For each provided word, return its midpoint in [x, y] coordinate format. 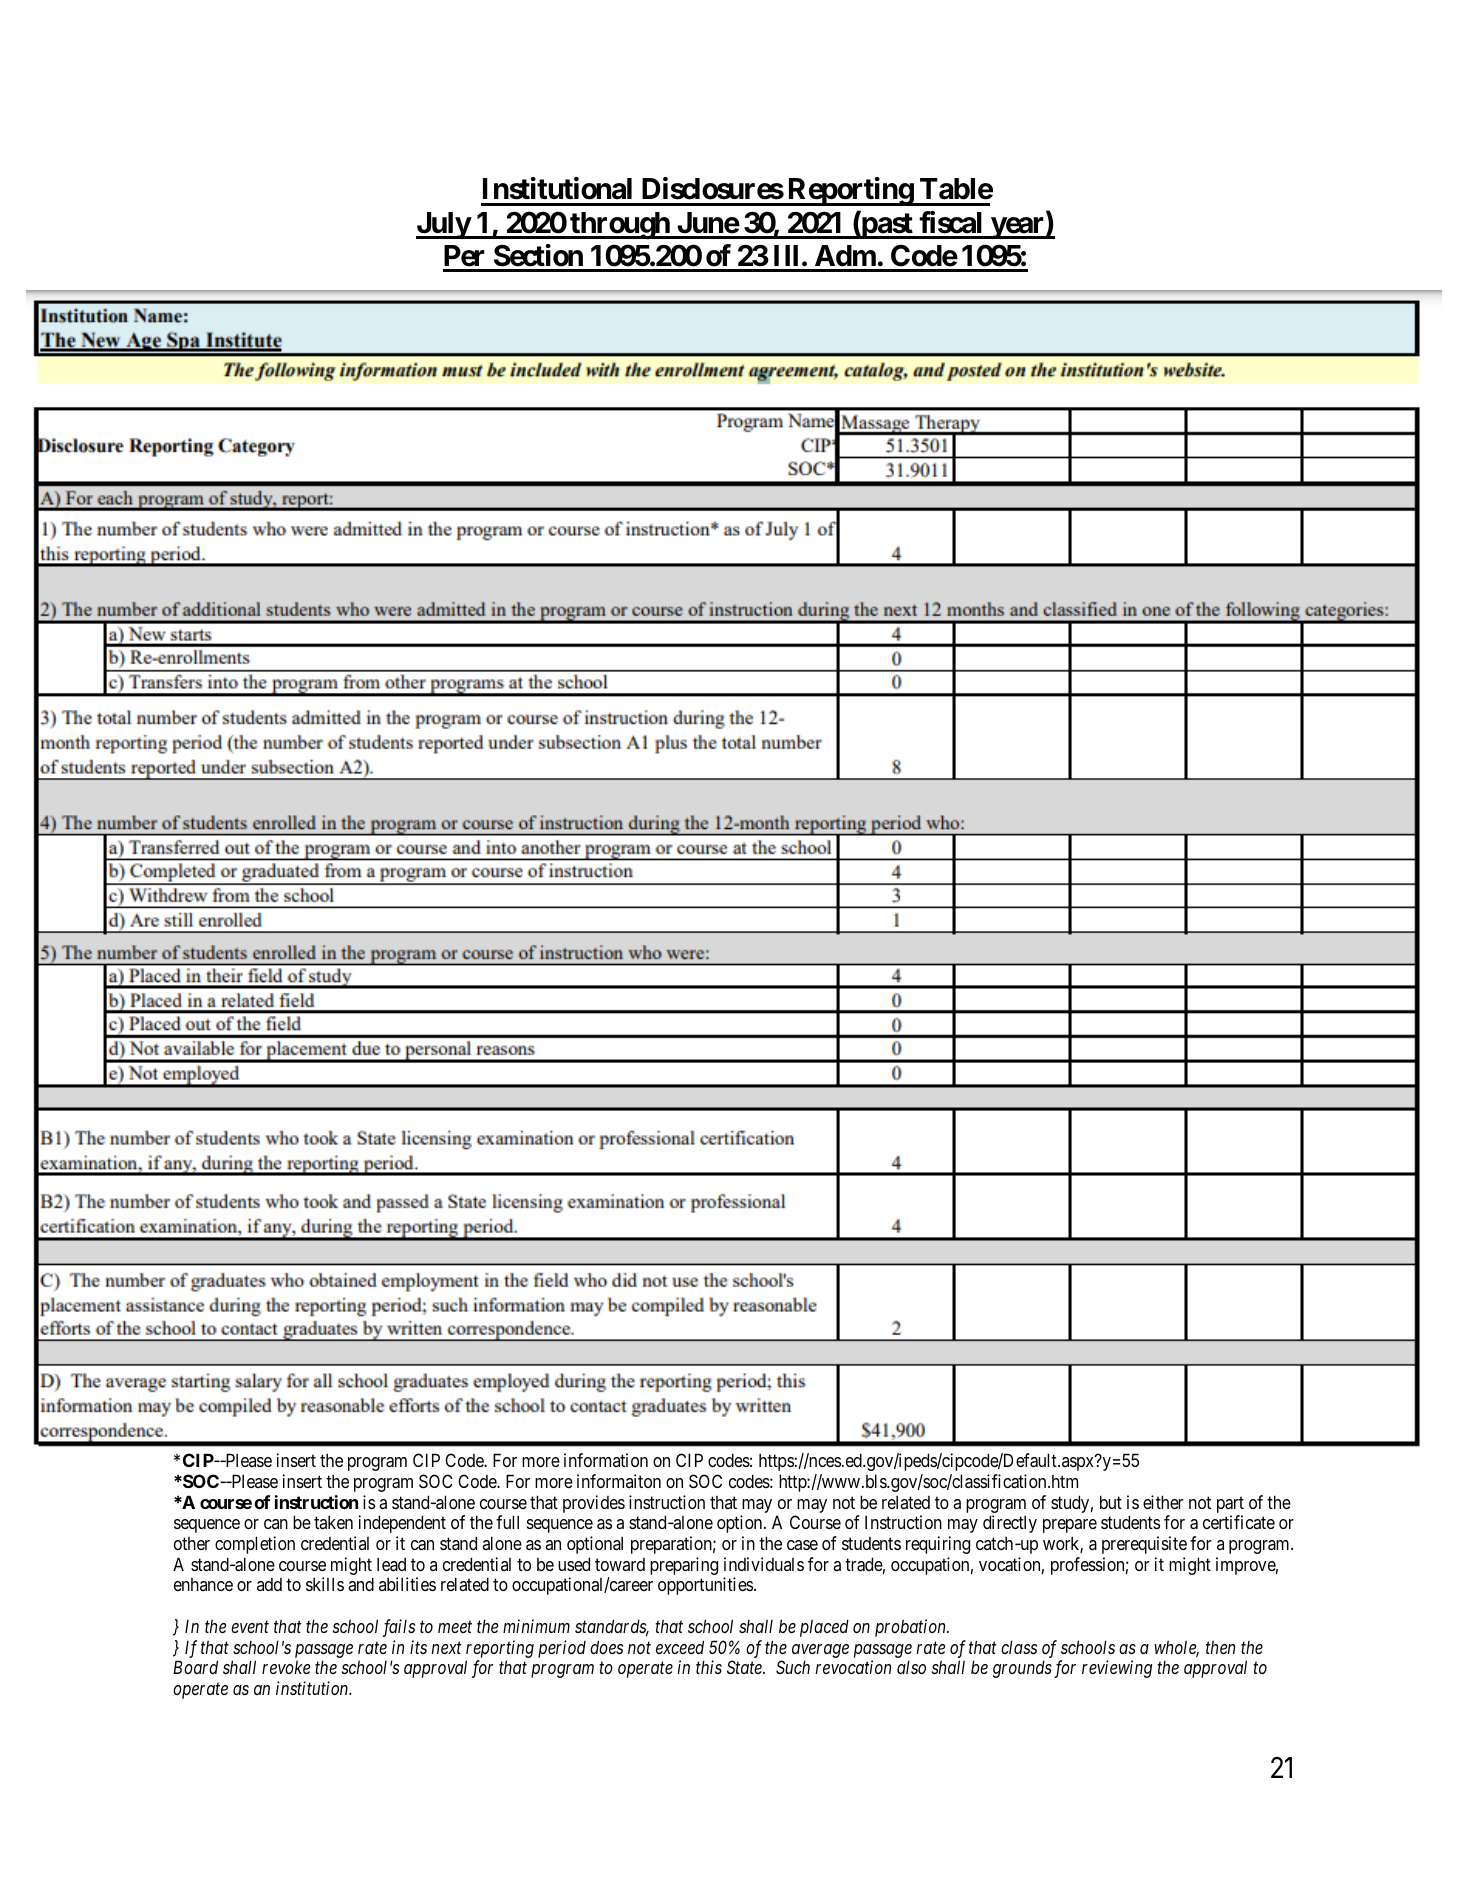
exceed [680, 1647]
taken [333, 1522]
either [1163, 1502]
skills [325, 1584]
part [1230, 1504]
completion [255, 1545]
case [802, 1545]
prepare [1070, 1526]
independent [402, 1524]
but [1111, 1502]
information [606, 1460]
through [619, 226]
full [507, 1522]
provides [594, 1504]
